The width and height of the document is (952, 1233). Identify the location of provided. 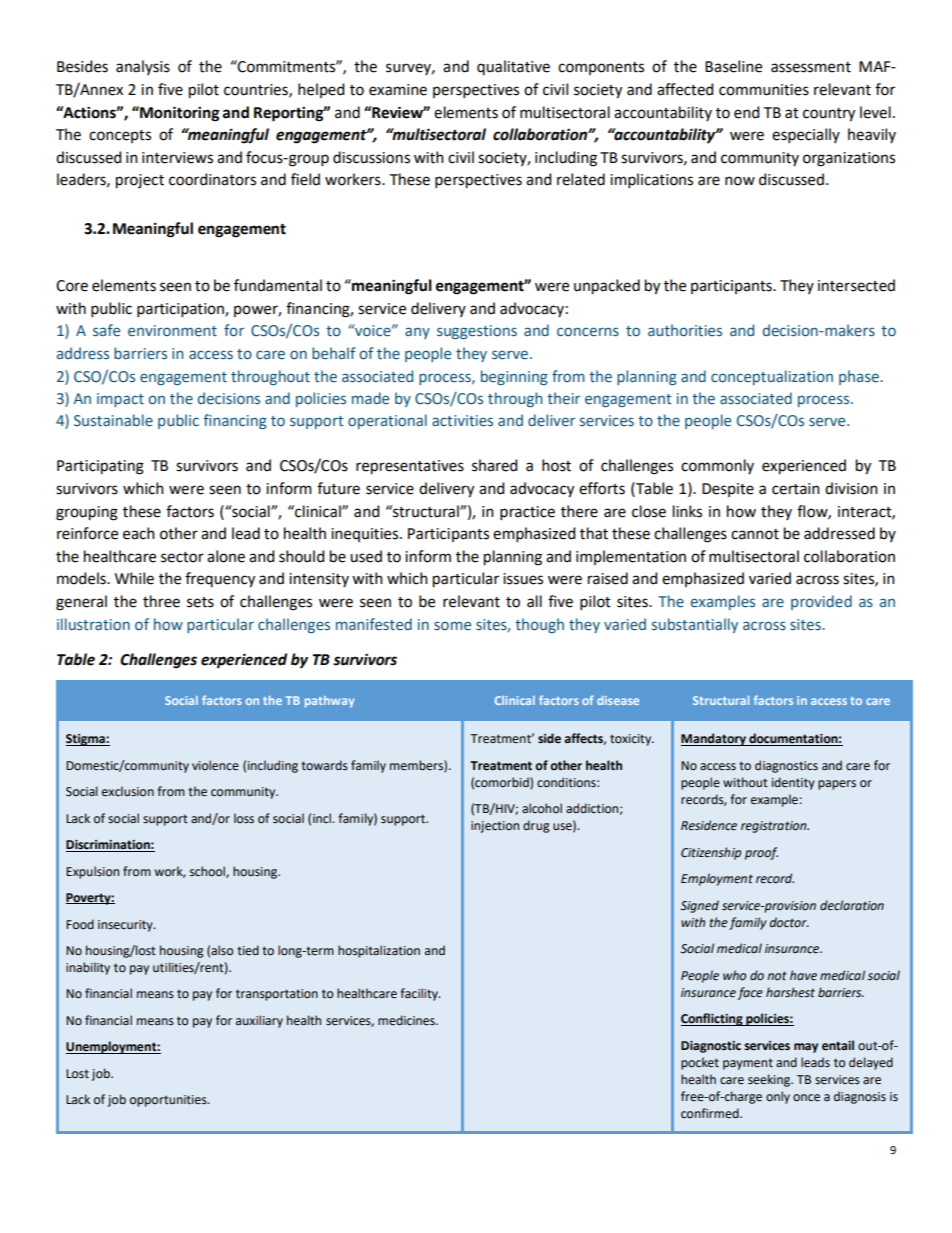
(821, 602).
